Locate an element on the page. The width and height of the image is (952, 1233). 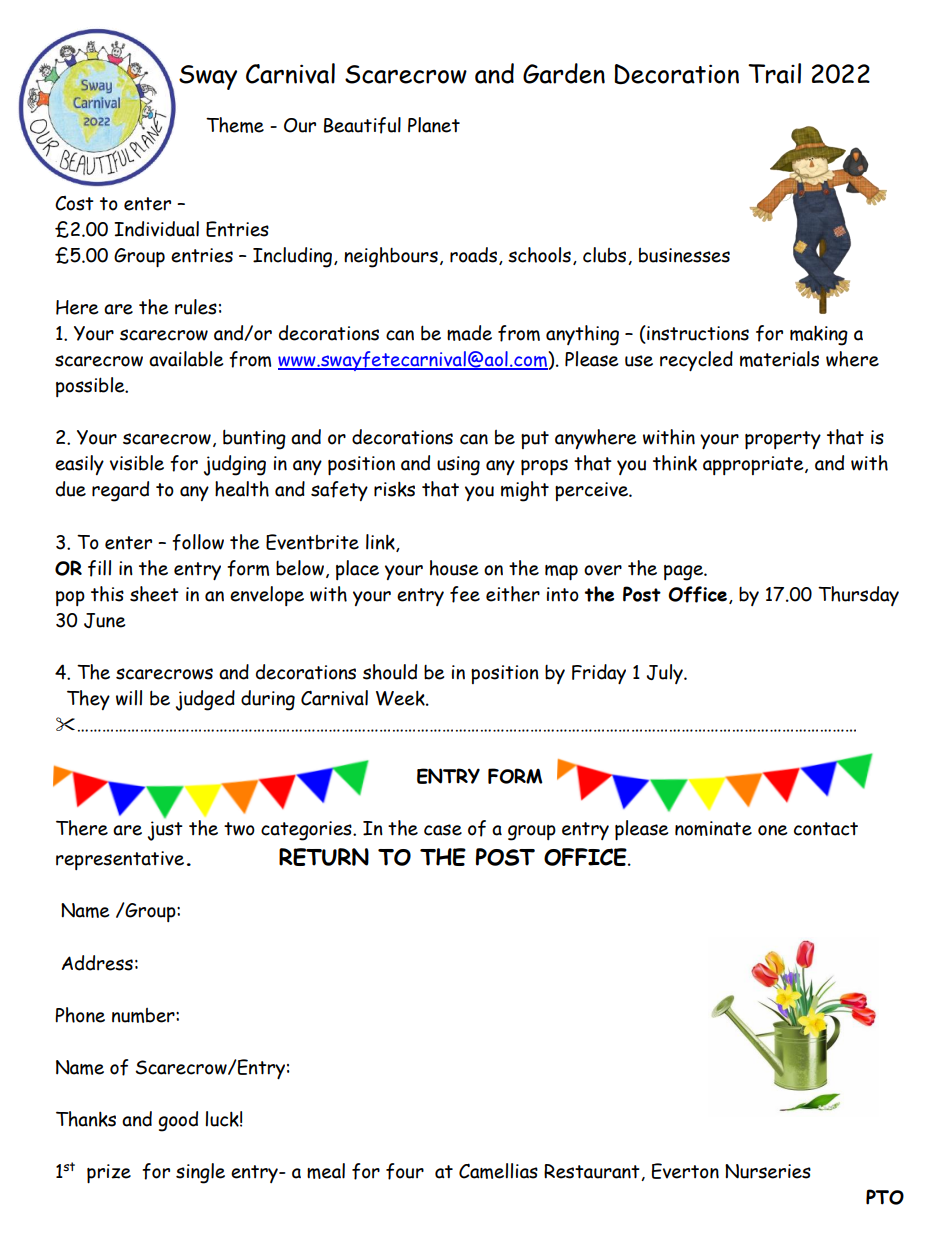
Theme is located at coordinates (235, 125).
